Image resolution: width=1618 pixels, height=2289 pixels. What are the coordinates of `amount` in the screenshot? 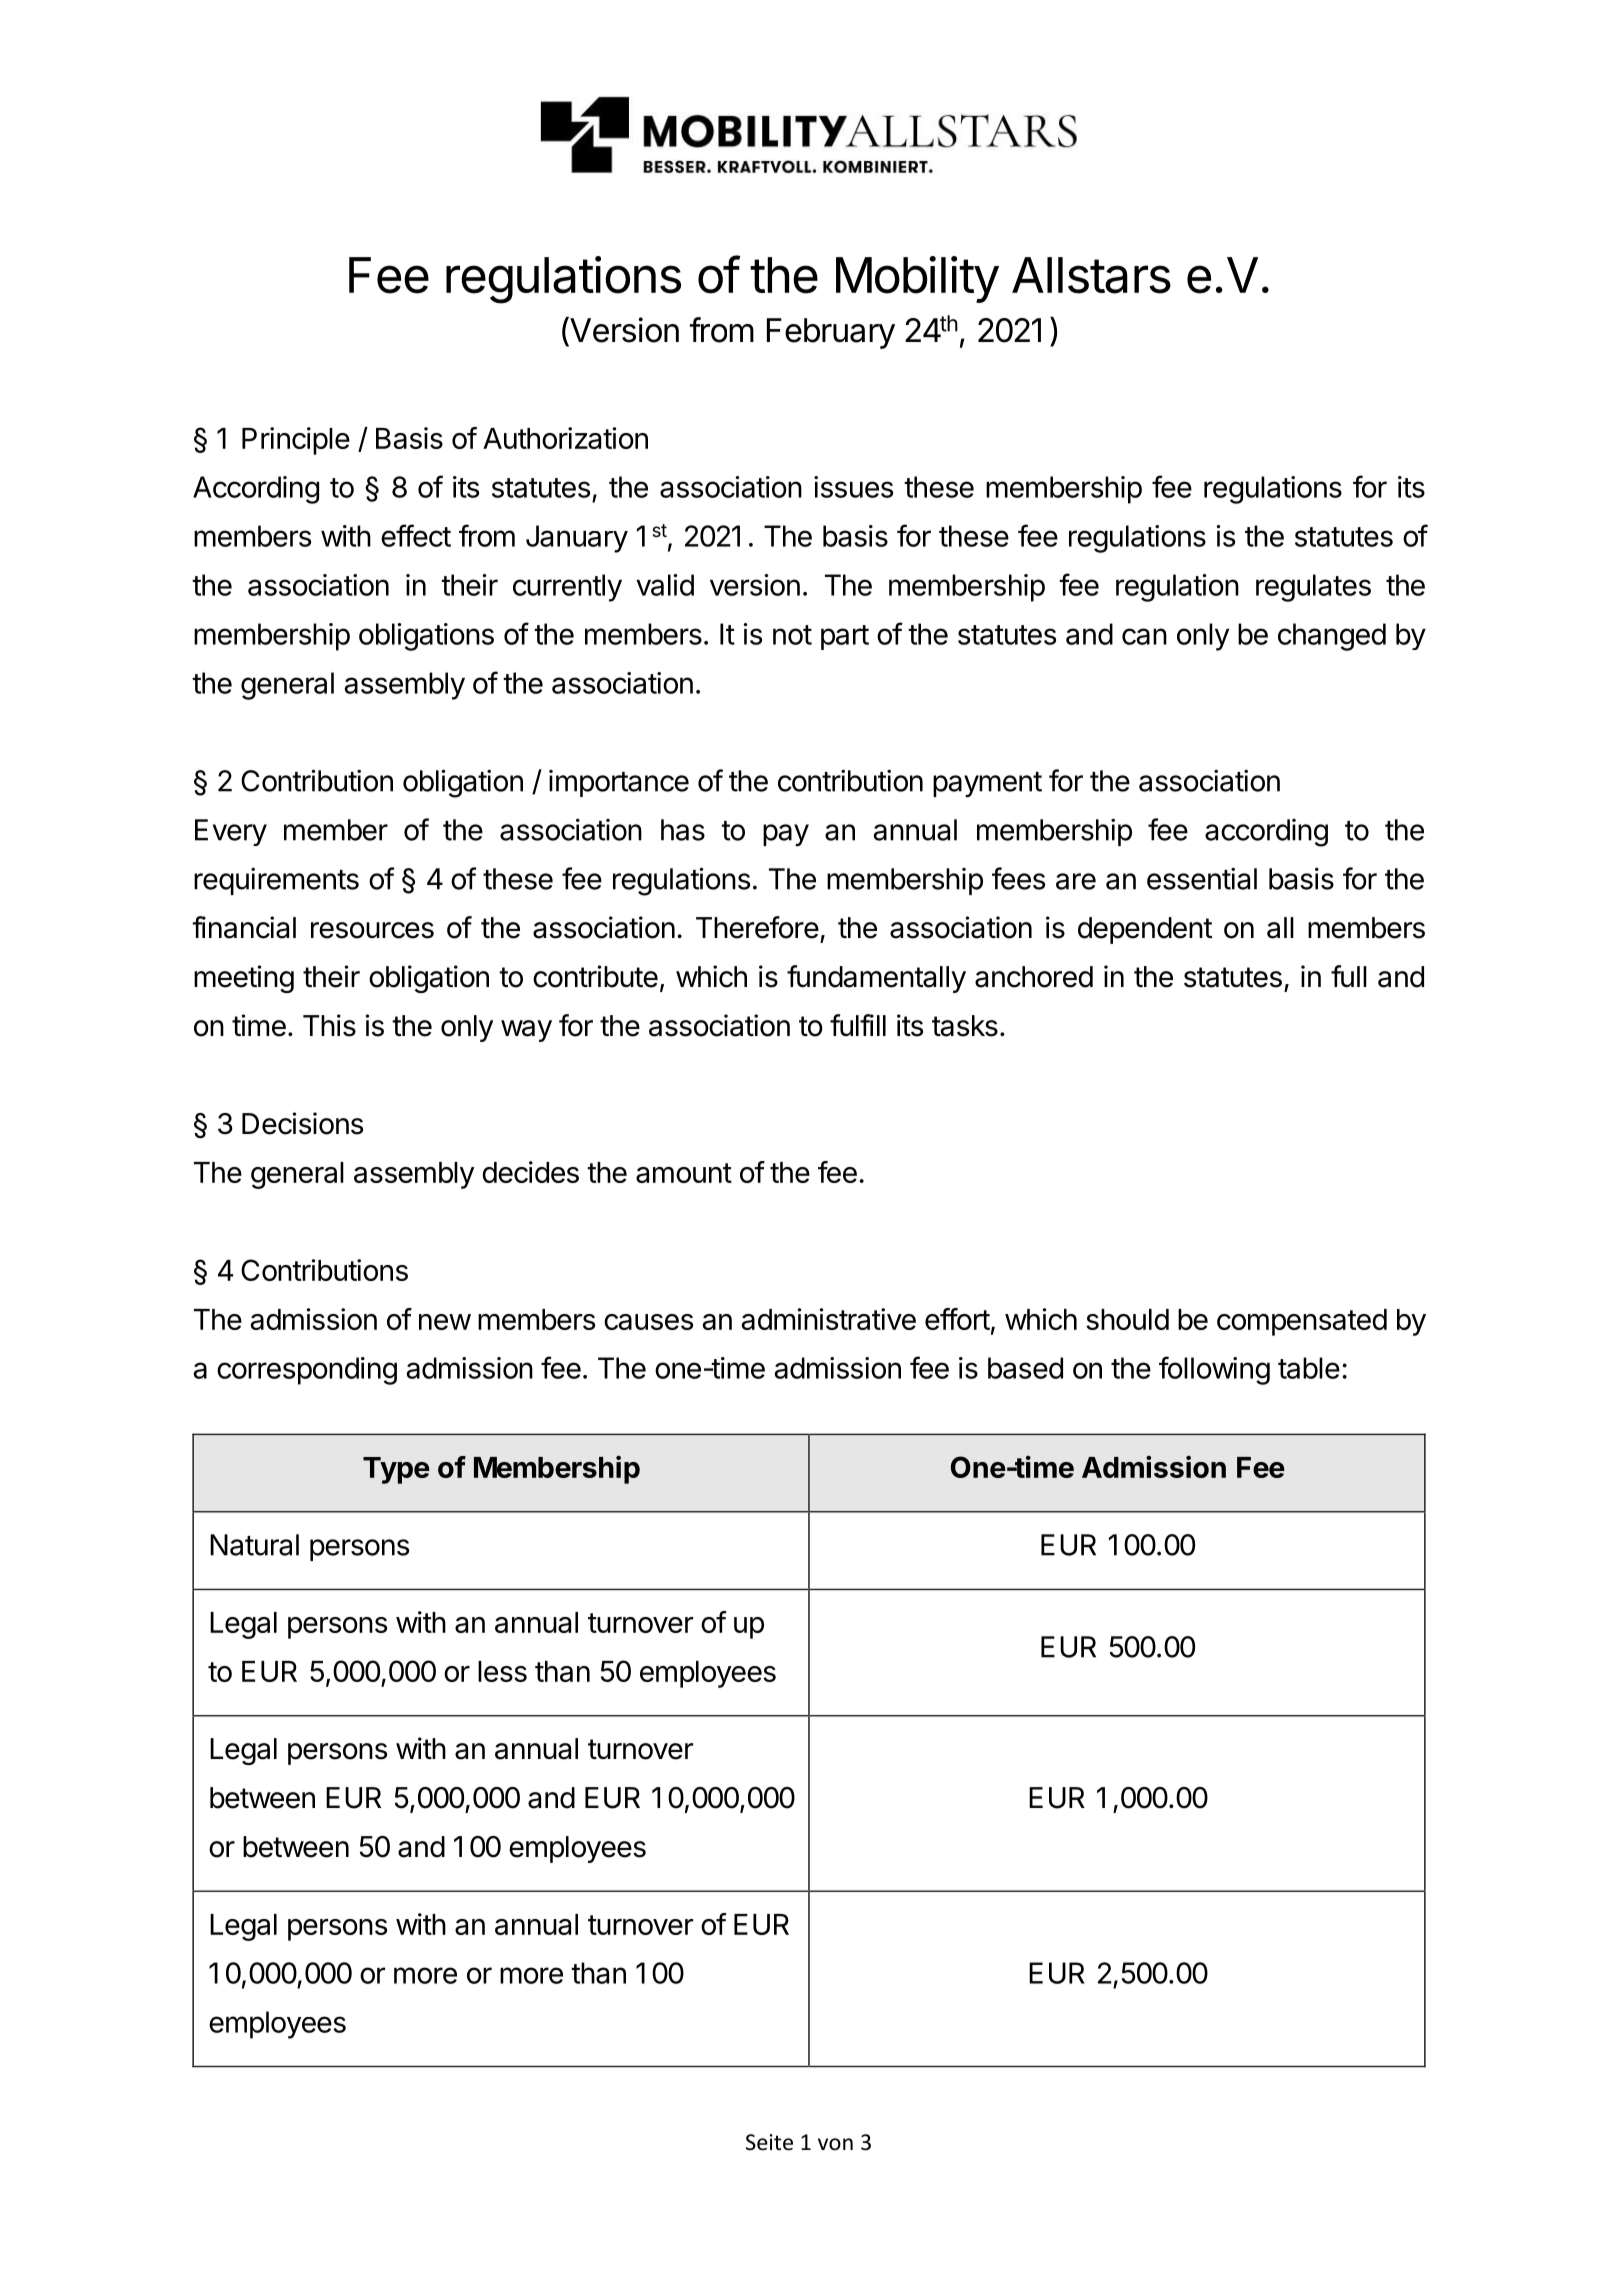 It's located at (684, 1173).
